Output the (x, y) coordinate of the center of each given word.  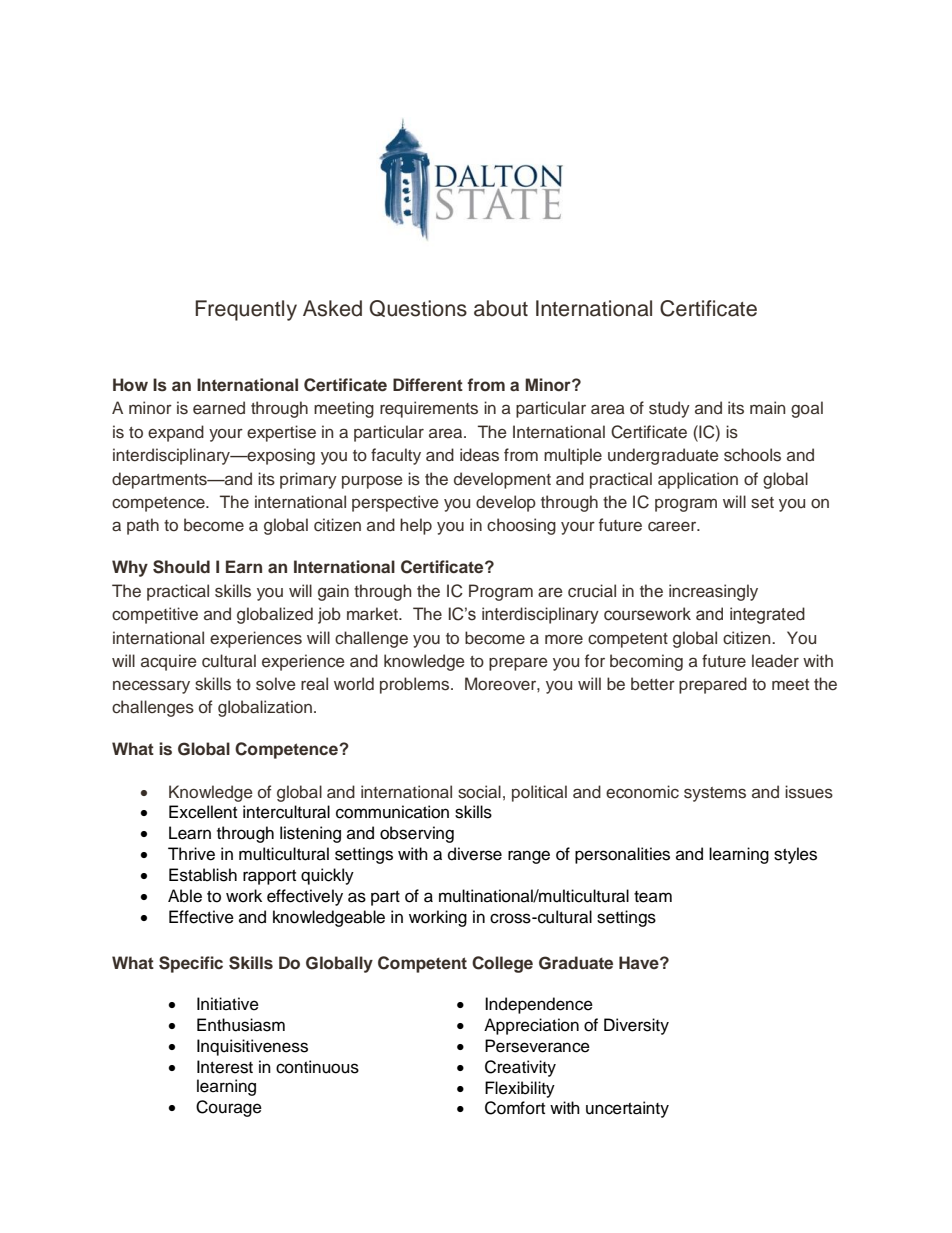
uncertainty (627, 1109)
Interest (225, 1067)
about (501, 308)
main (767, 407)
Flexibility (520, 1089)
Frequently (246, 310)
